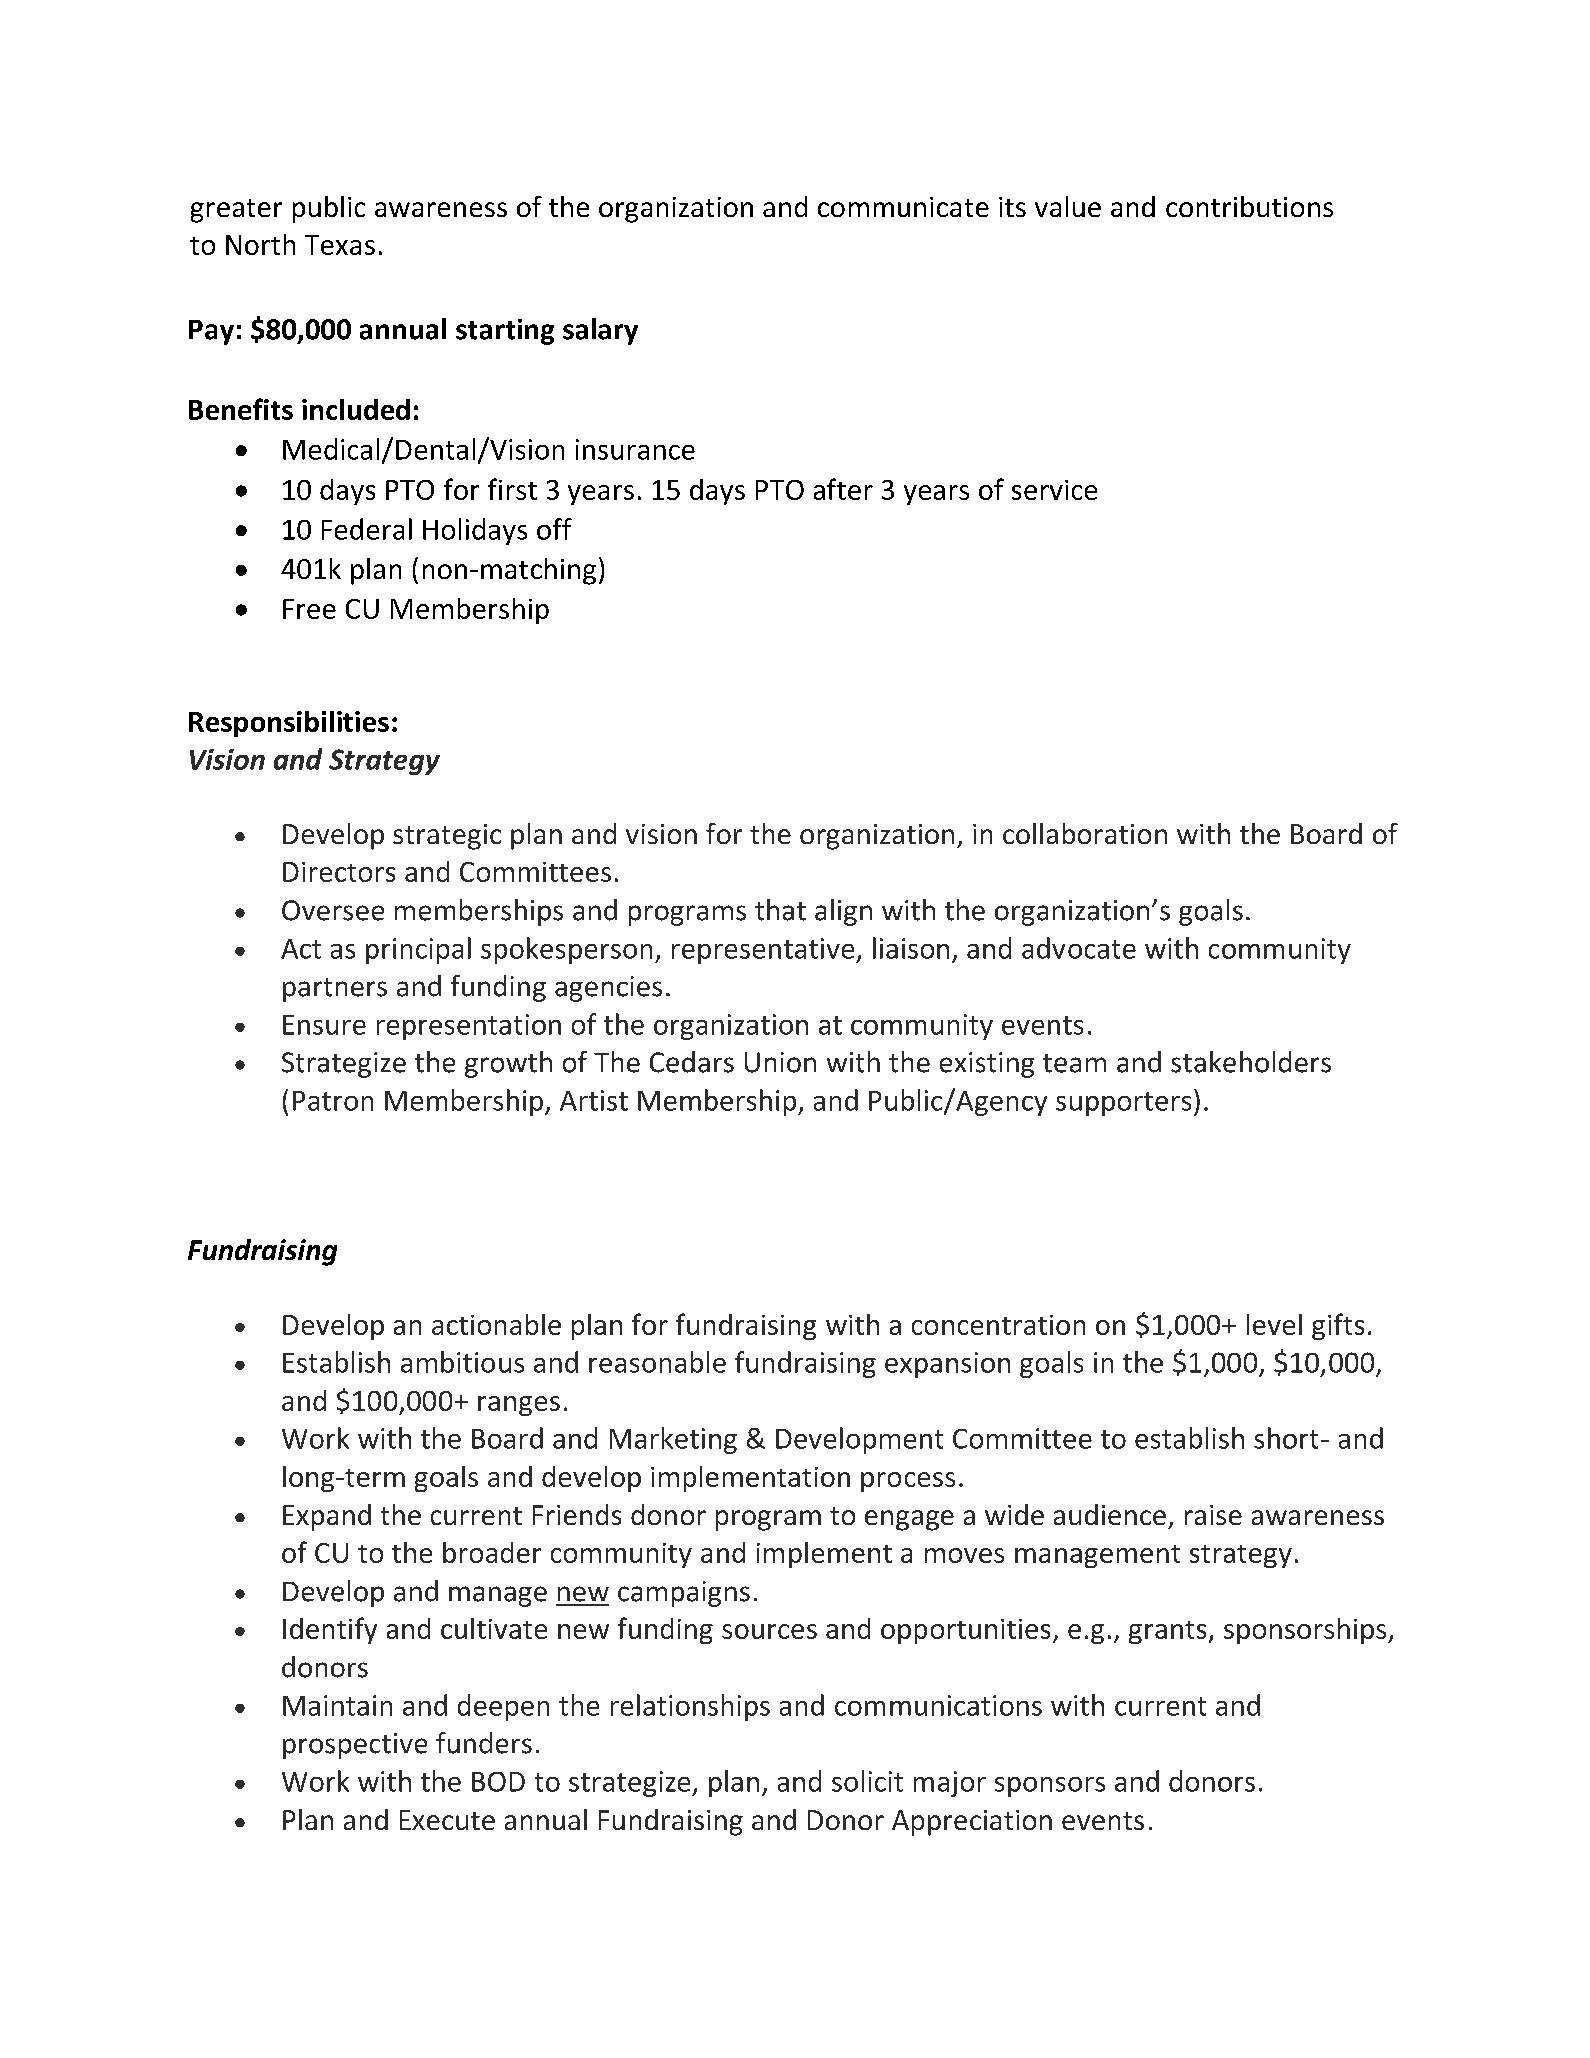  What do you see at coordinates (324, 1025) in the screenshot?
I see `Ensure` at bounding box center [324, 1025].
